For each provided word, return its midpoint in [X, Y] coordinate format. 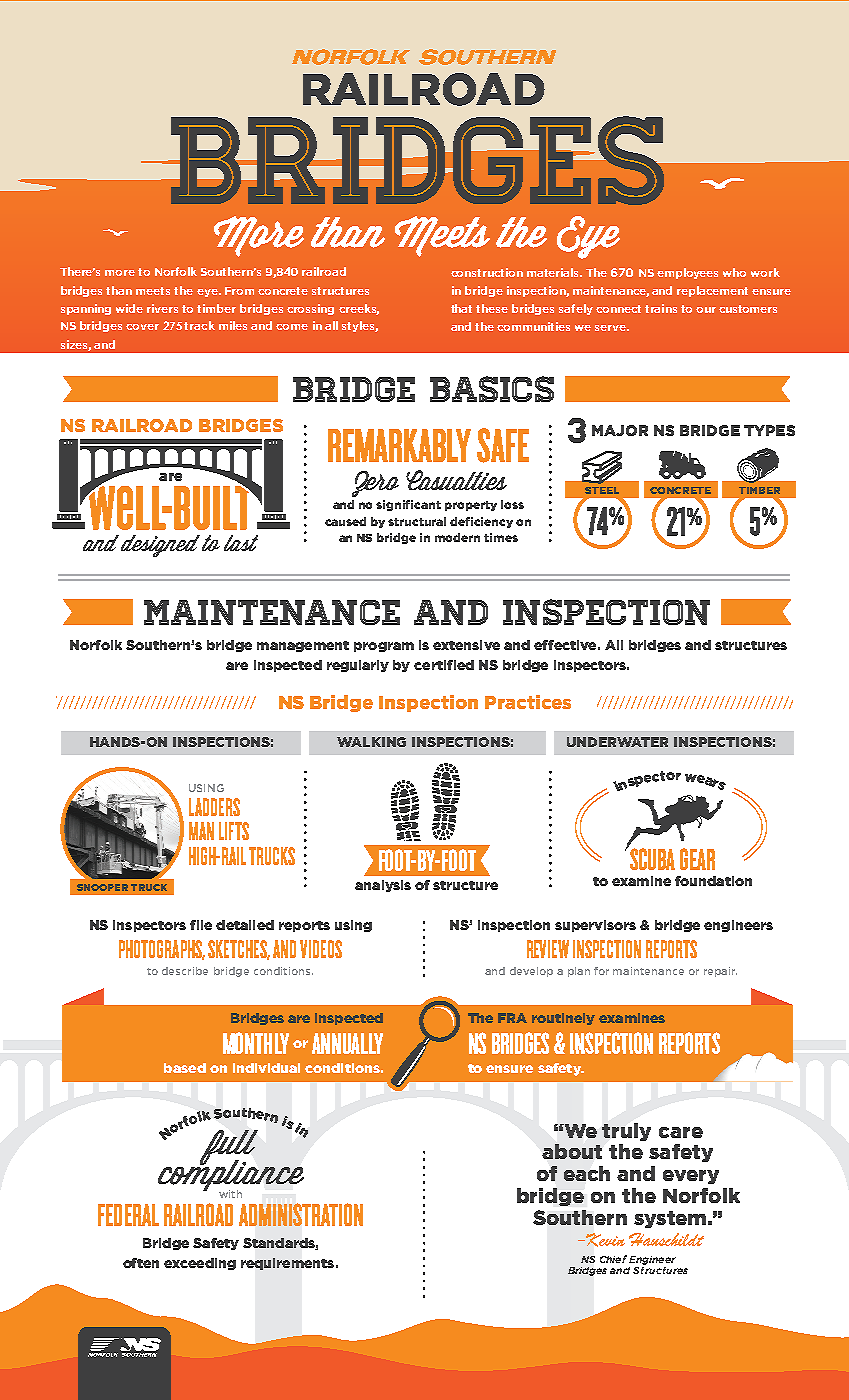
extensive [466, 645]
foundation [713, 881]
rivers [162, 308]
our [706, 310]
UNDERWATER [617, 742]
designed [160, 546]
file [201, 925]
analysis [383, 886]
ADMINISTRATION [301, 1214]
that [461, 308]
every [691, 1177]
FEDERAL [128, 1215]
